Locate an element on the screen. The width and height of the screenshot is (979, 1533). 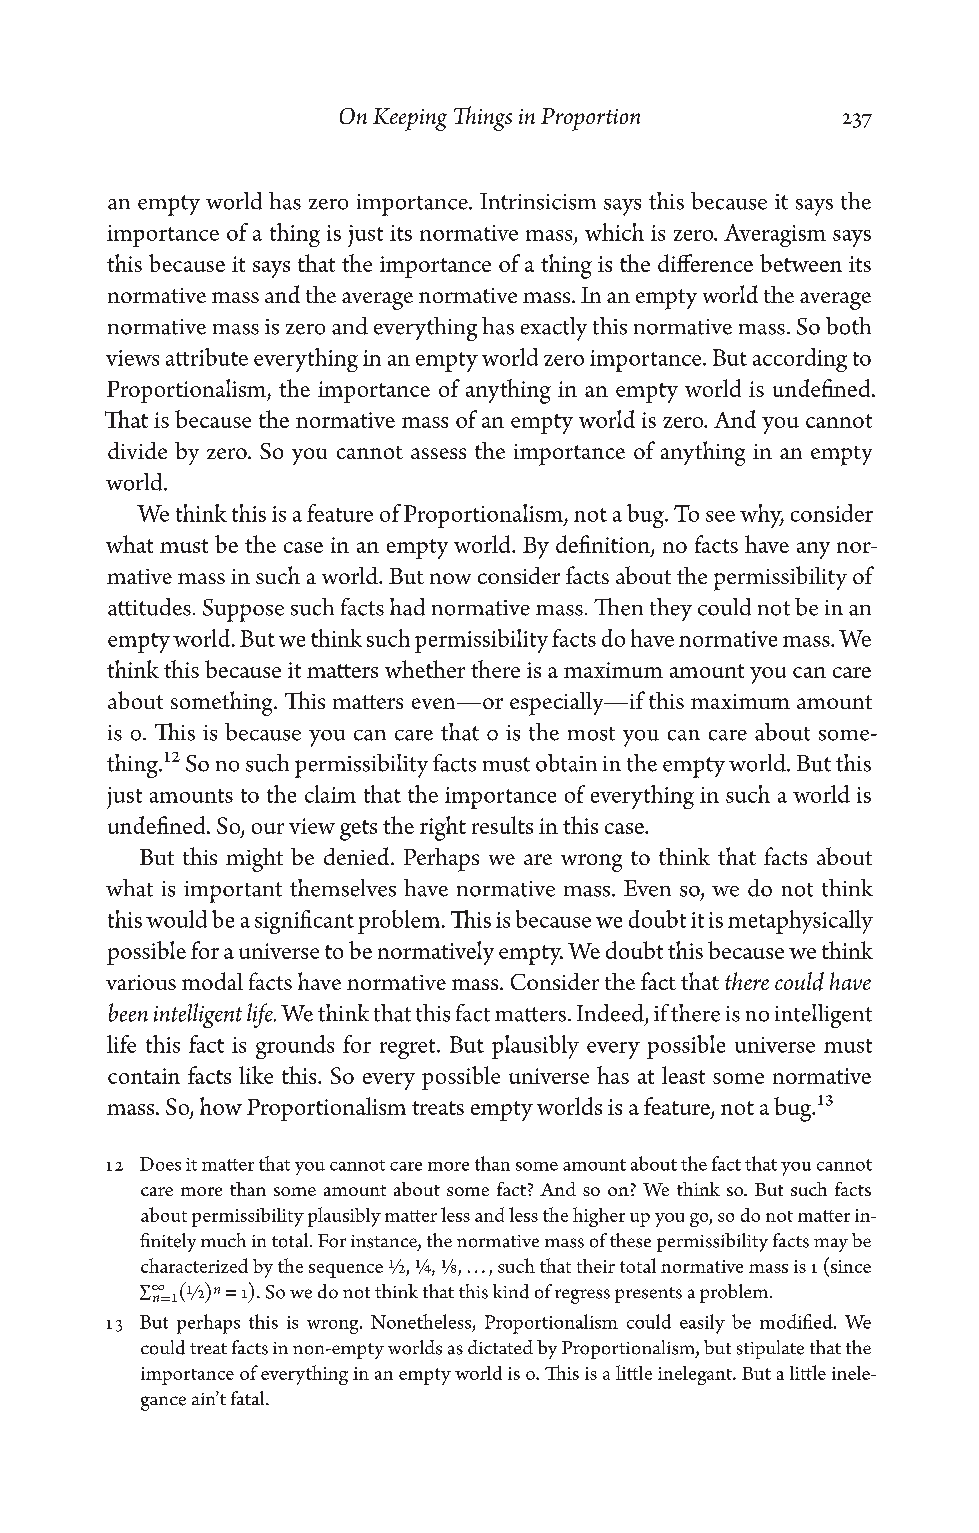
metaphysically is located at coordinates (800, 922).
